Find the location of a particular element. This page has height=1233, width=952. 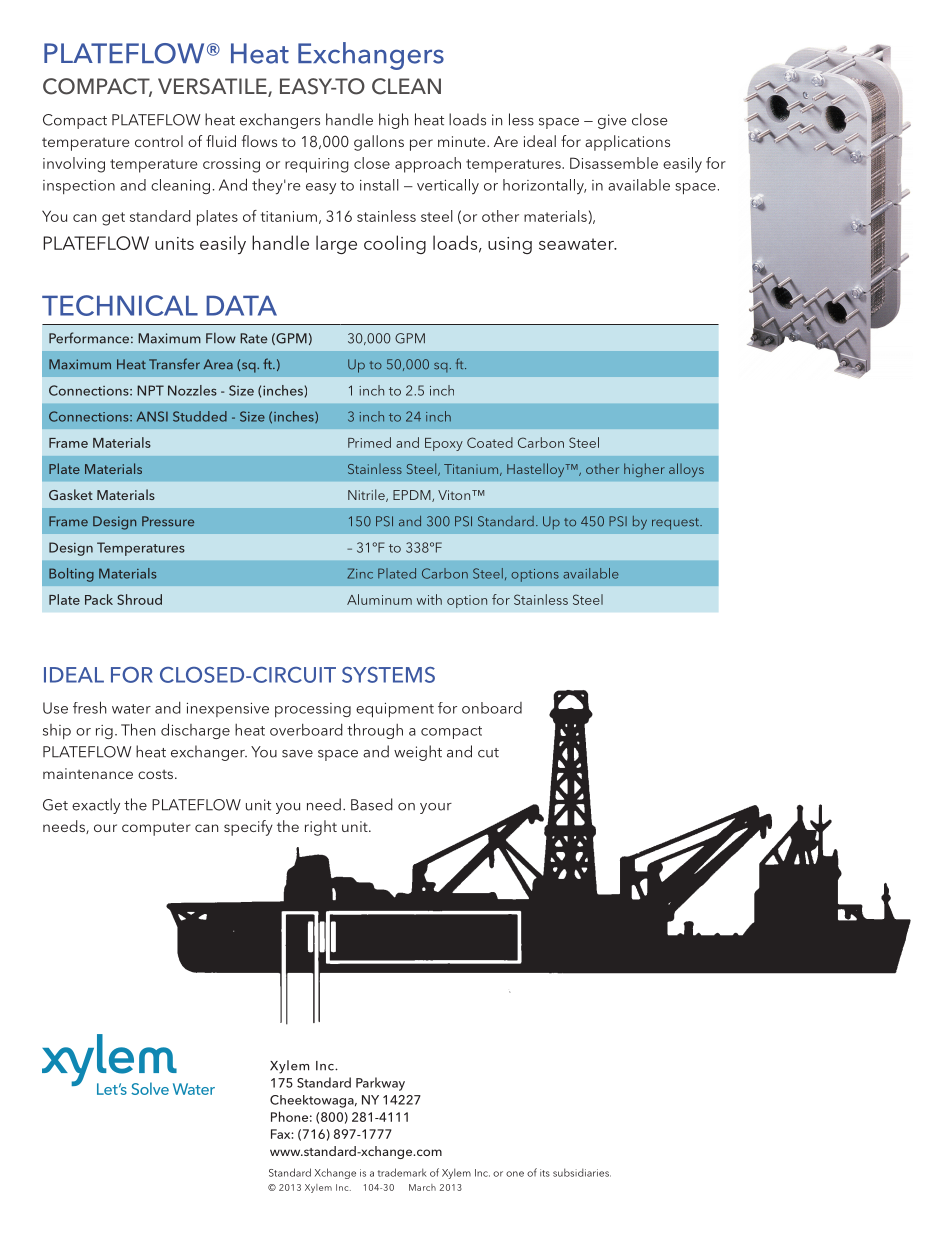

control is located at coordinates (159, 141).
